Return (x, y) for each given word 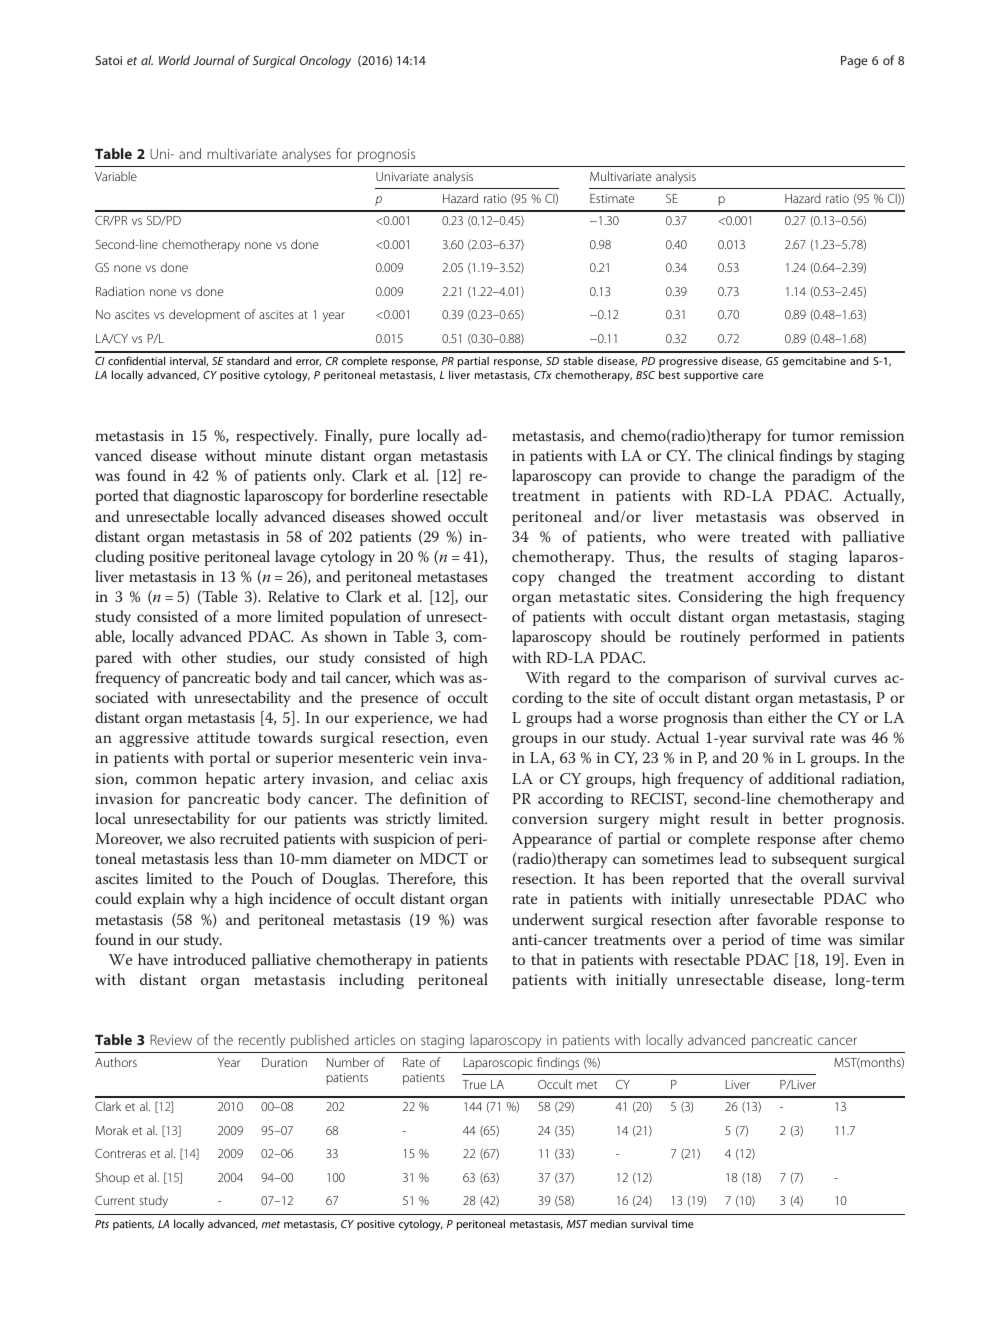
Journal (213, 60)
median (609, 1224)
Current (115, 1200)
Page (854, 62)
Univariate (402, 176)
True (474, 1084)
